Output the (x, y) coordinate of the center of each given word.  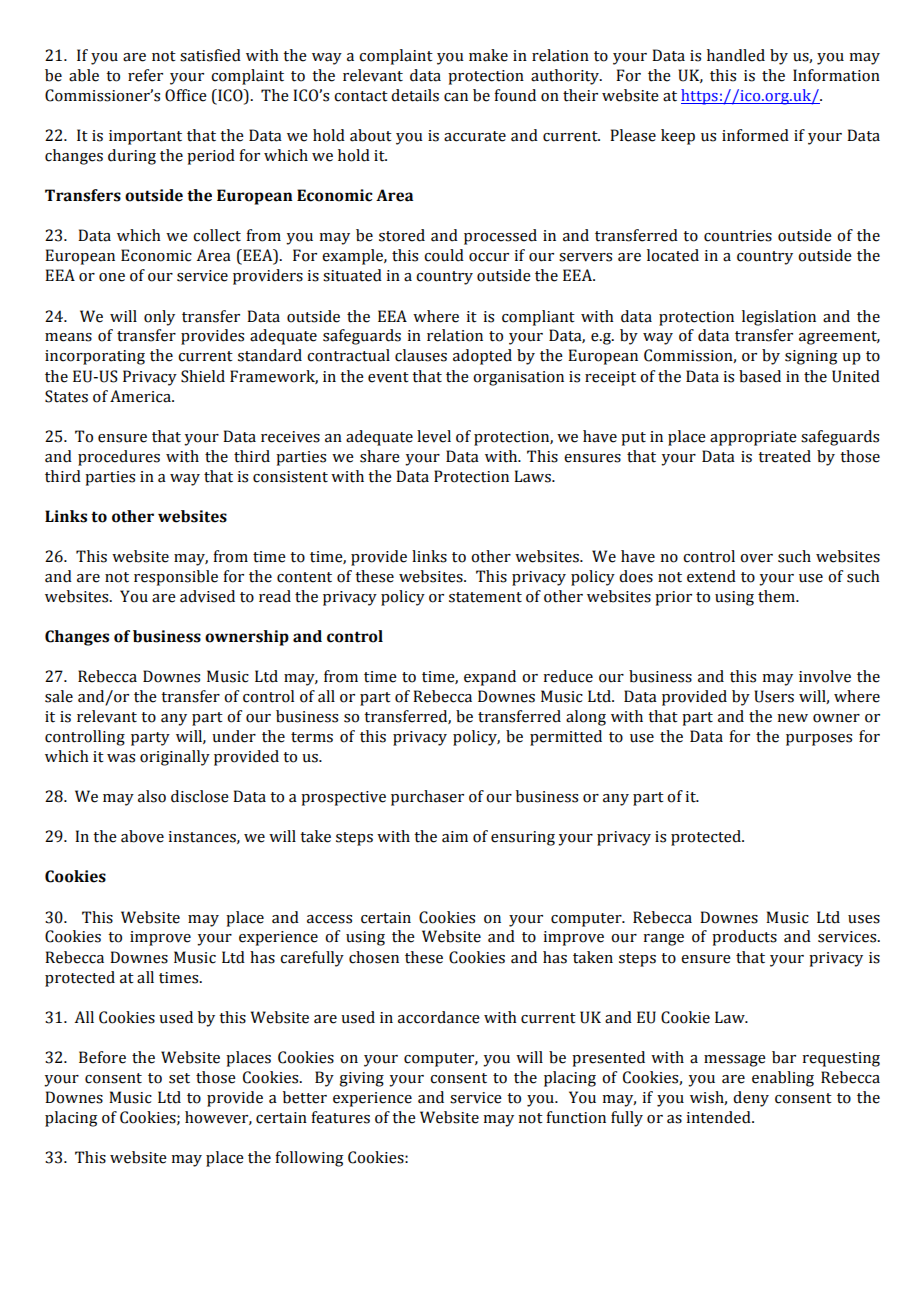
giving (361, 1079)
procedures (119, 458)
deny (751, 1099)
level (434, 436)
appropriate (753, 438)
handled (736, 55)
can (456, 97)
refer (145, 75)
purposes (819, 740)
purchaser (427, 798)
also (152, 796)
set (179, 1078)
